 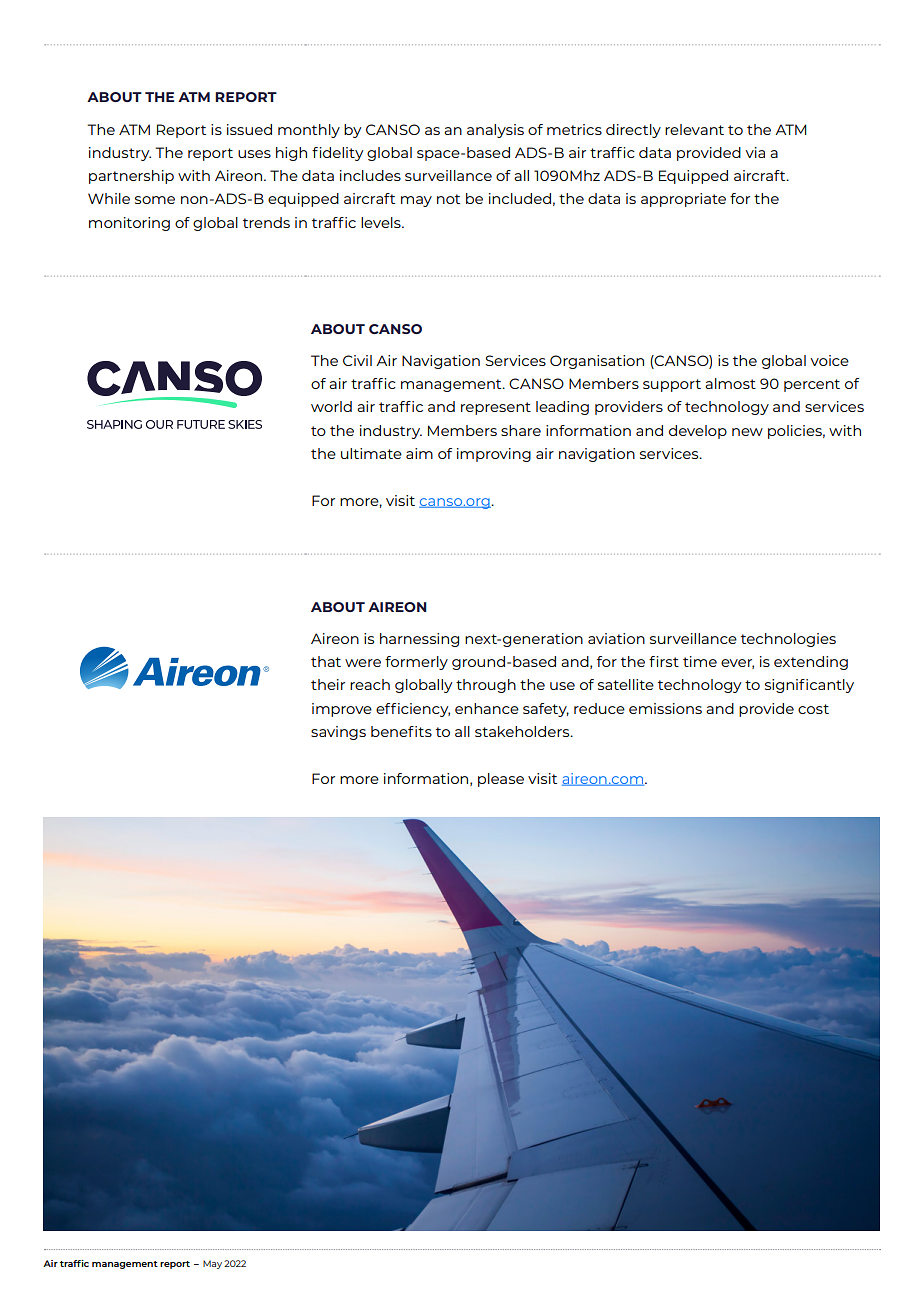 What do you see at coordinates (788, 640) in the page?
I see `technologies` at bounding box center [788, 640].
